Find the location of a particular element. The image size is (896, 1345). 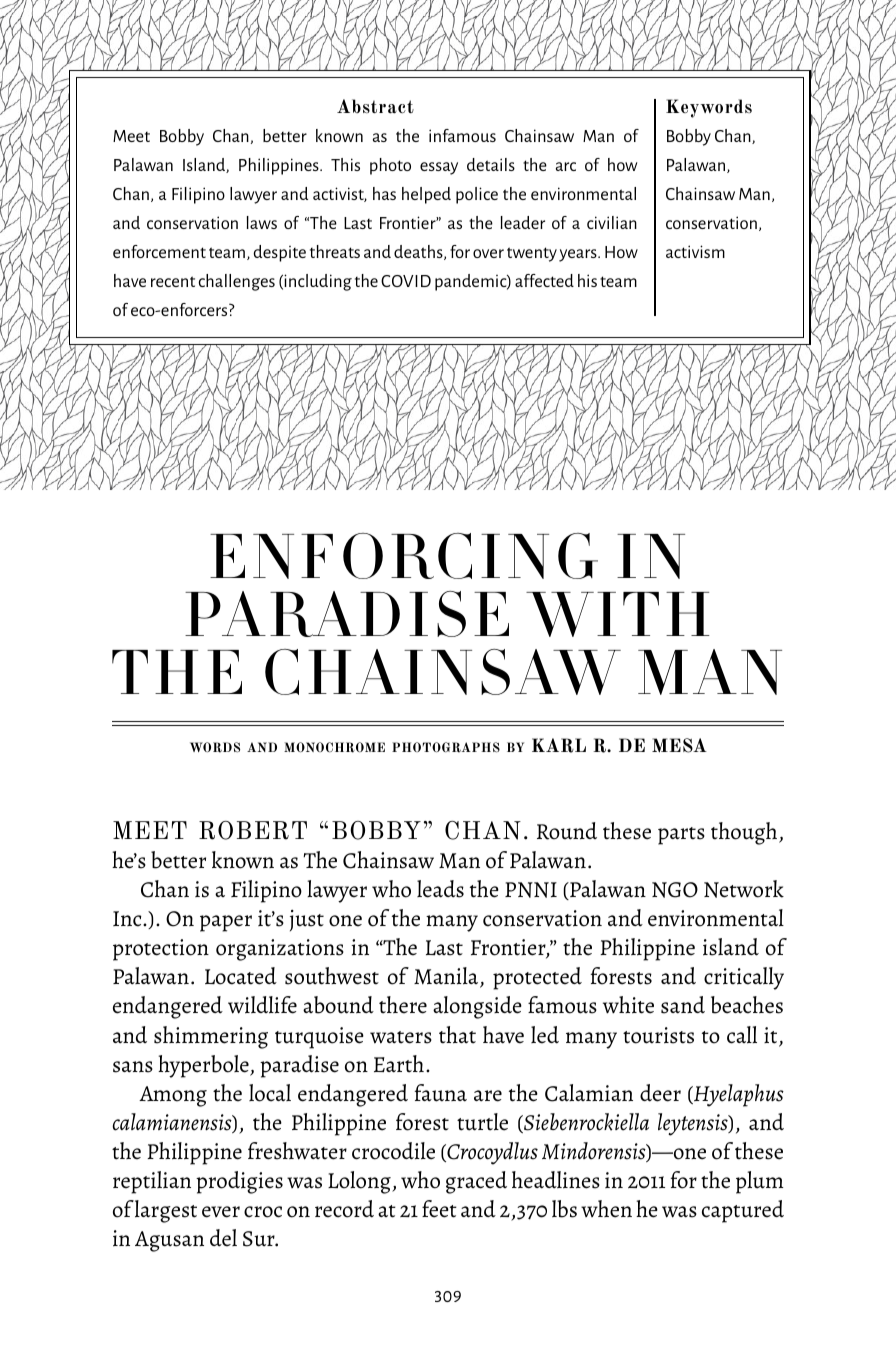

laws is located at coordinates (262, 222).
